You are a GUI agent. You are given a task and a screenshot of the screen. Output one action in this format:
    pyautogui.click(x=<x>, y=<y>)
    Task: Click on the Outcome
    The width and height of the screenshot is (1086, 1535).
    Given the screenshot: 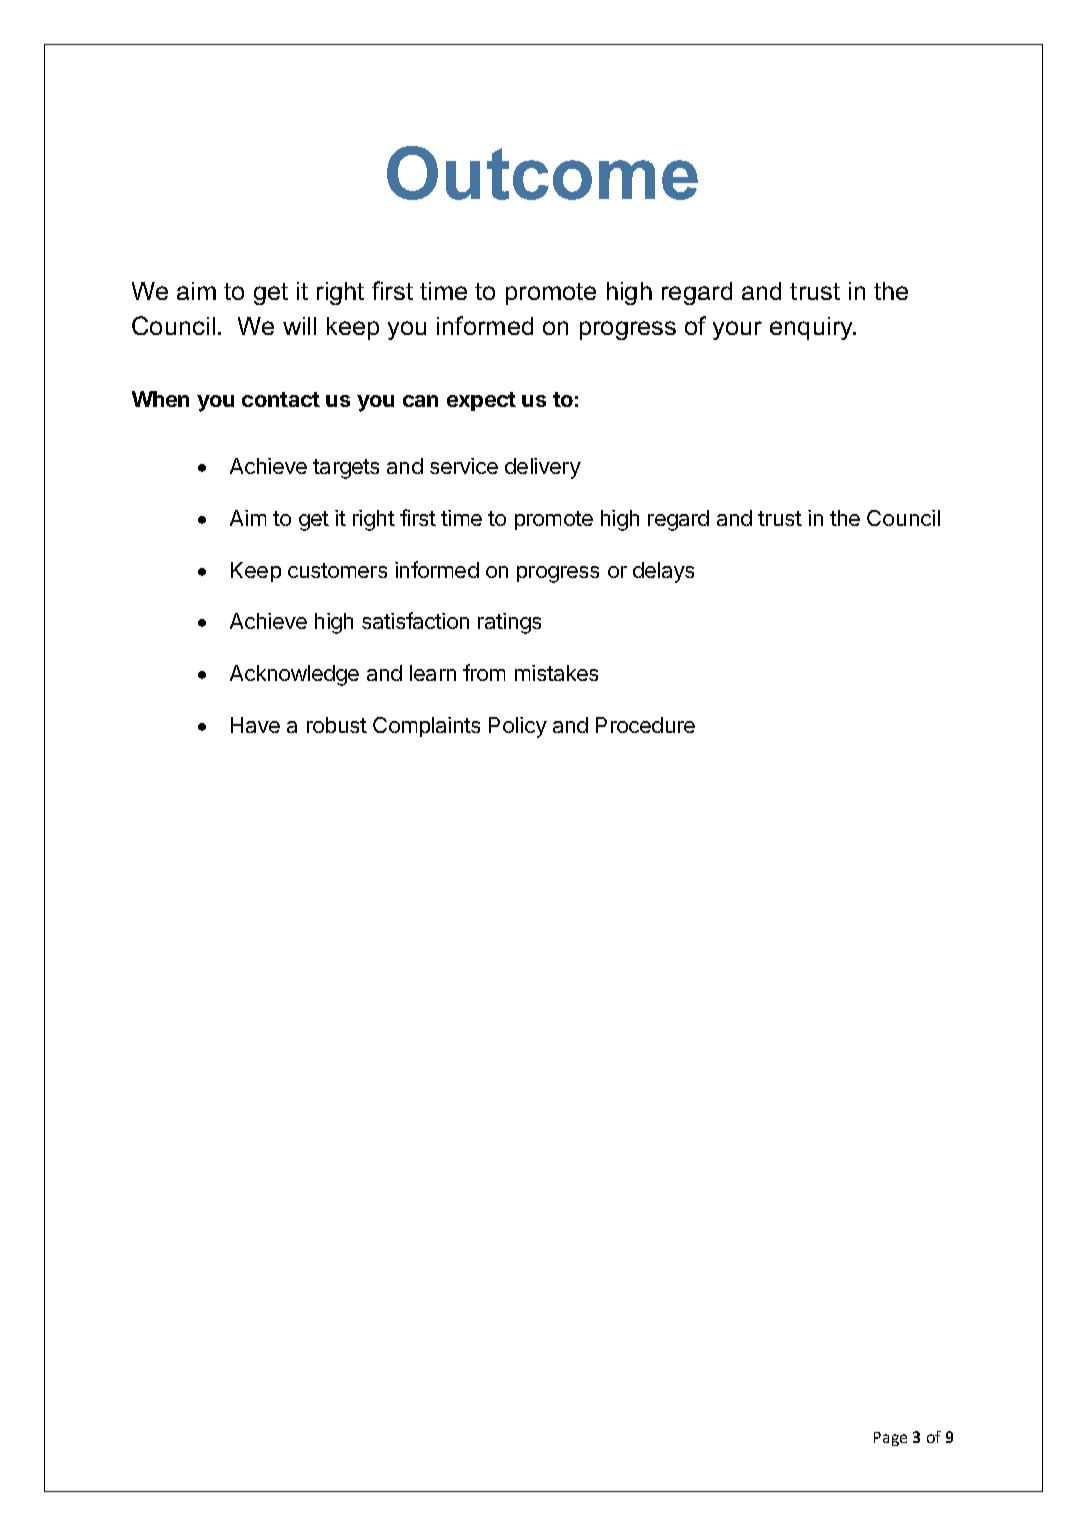 What is the action you would take?
    pyautogui.click(x=542, y=173)
